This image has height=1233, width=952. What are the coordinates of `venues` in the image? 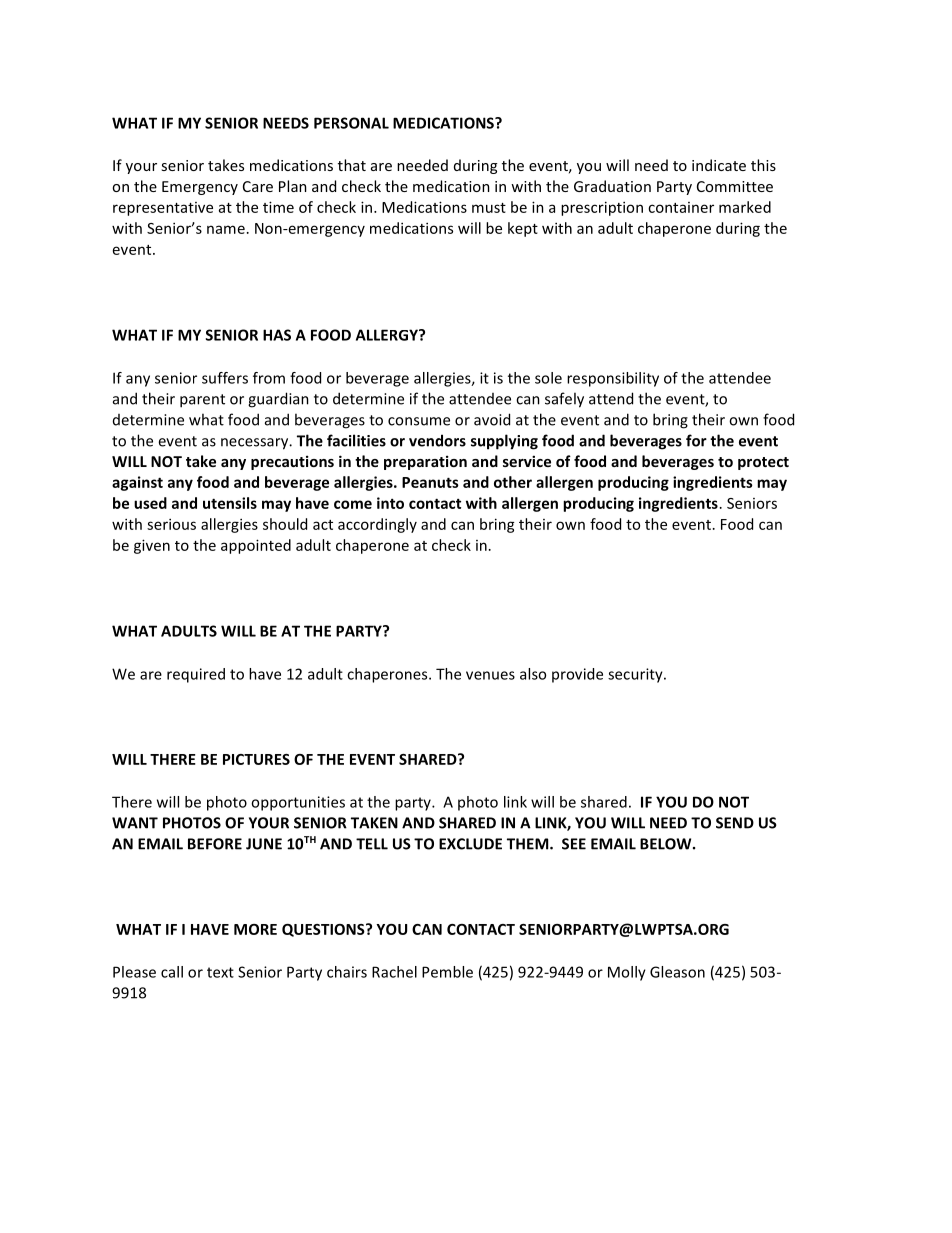 It's located at (490, 675).
